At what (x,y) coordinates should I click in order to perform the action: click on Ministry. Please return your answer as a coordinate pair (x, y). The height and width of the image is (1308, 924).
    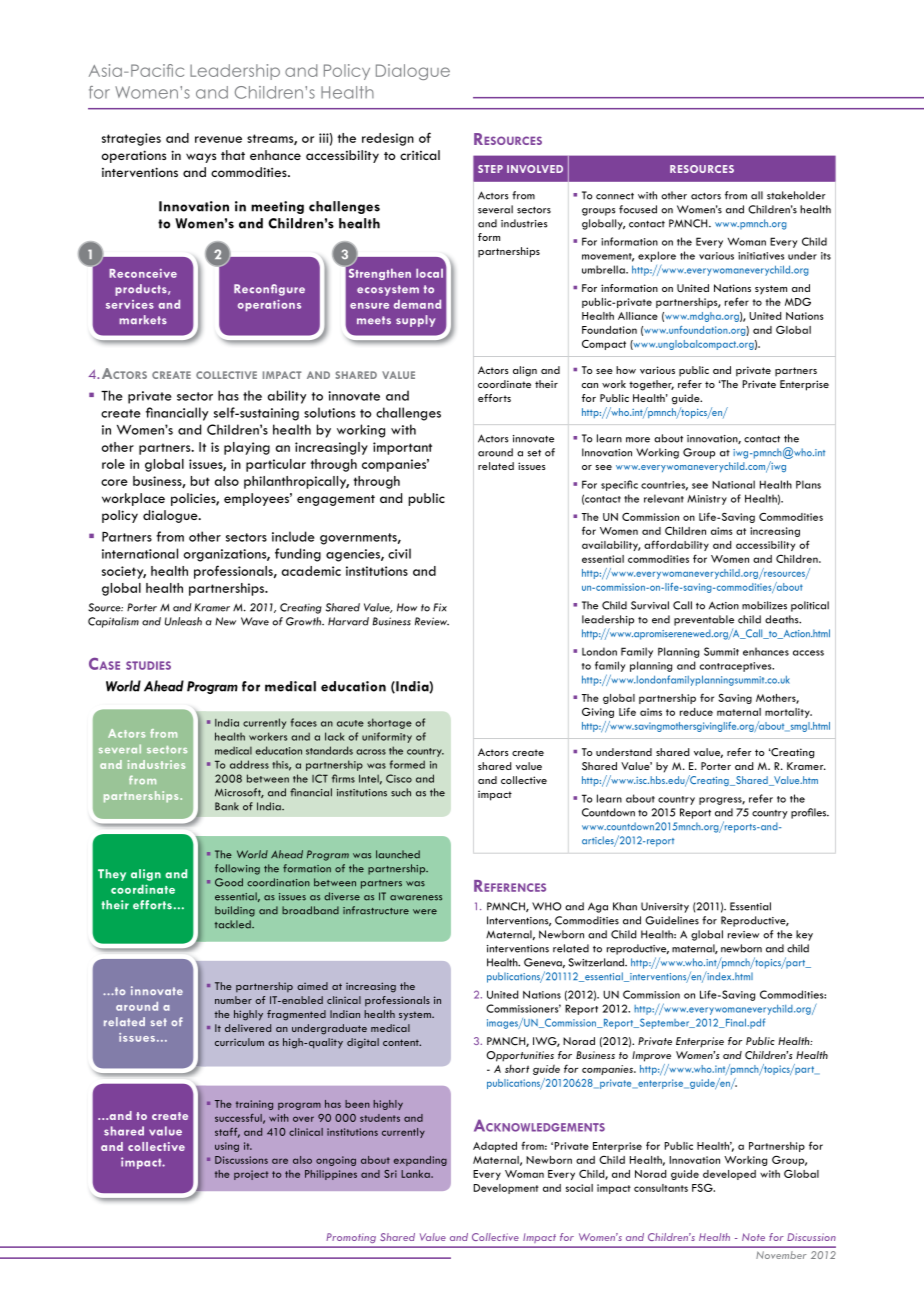
    Looking at the image, I should click on (707, 500).
